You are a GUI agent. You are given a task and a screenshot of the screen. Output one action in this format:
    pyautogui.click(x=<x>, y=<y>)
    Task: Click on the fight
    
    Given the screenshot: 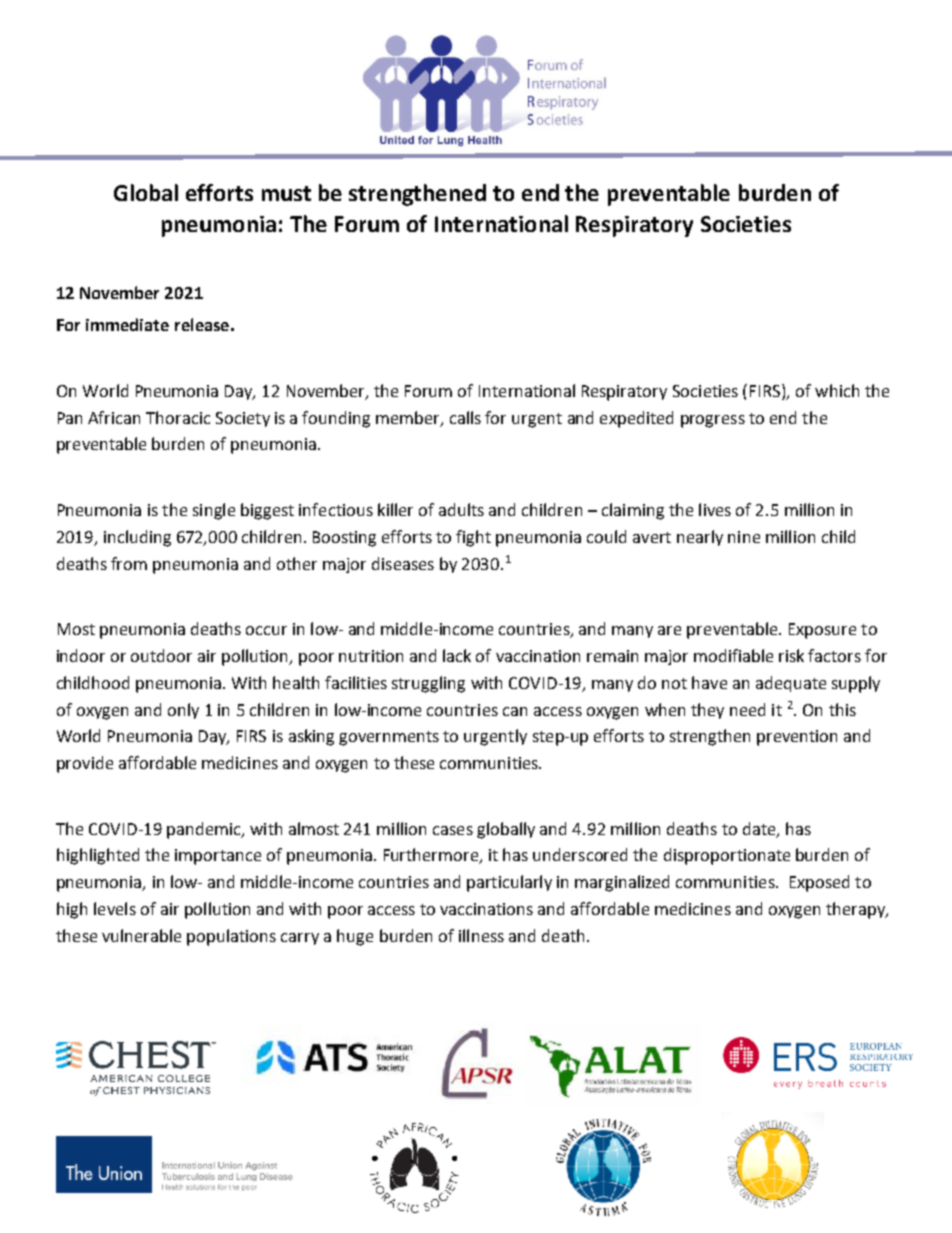 What is the action you would take?
    pyautogui.click(x=473, y=538)
